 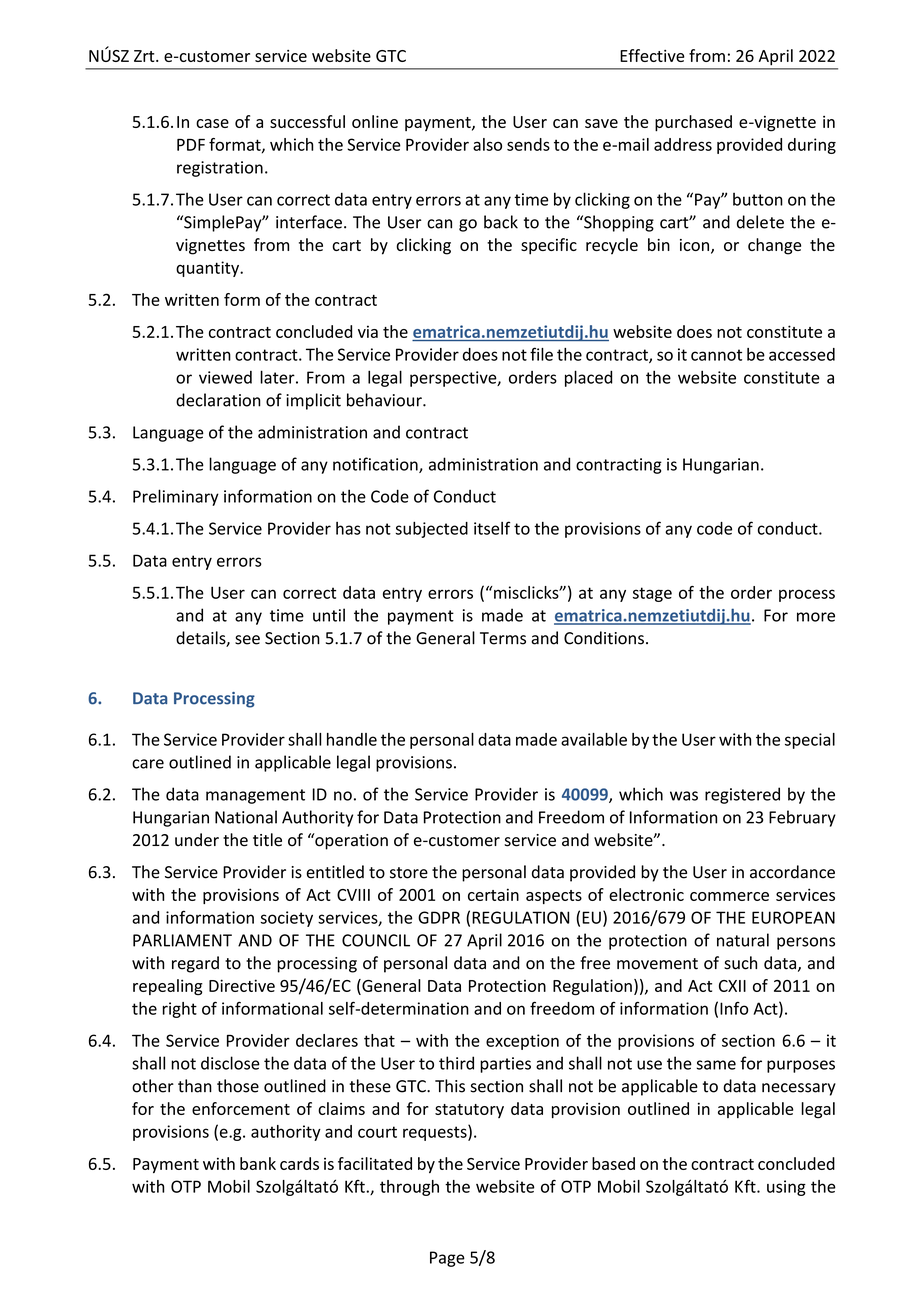 I want to click on Terms, so click(x=503, y=638).
